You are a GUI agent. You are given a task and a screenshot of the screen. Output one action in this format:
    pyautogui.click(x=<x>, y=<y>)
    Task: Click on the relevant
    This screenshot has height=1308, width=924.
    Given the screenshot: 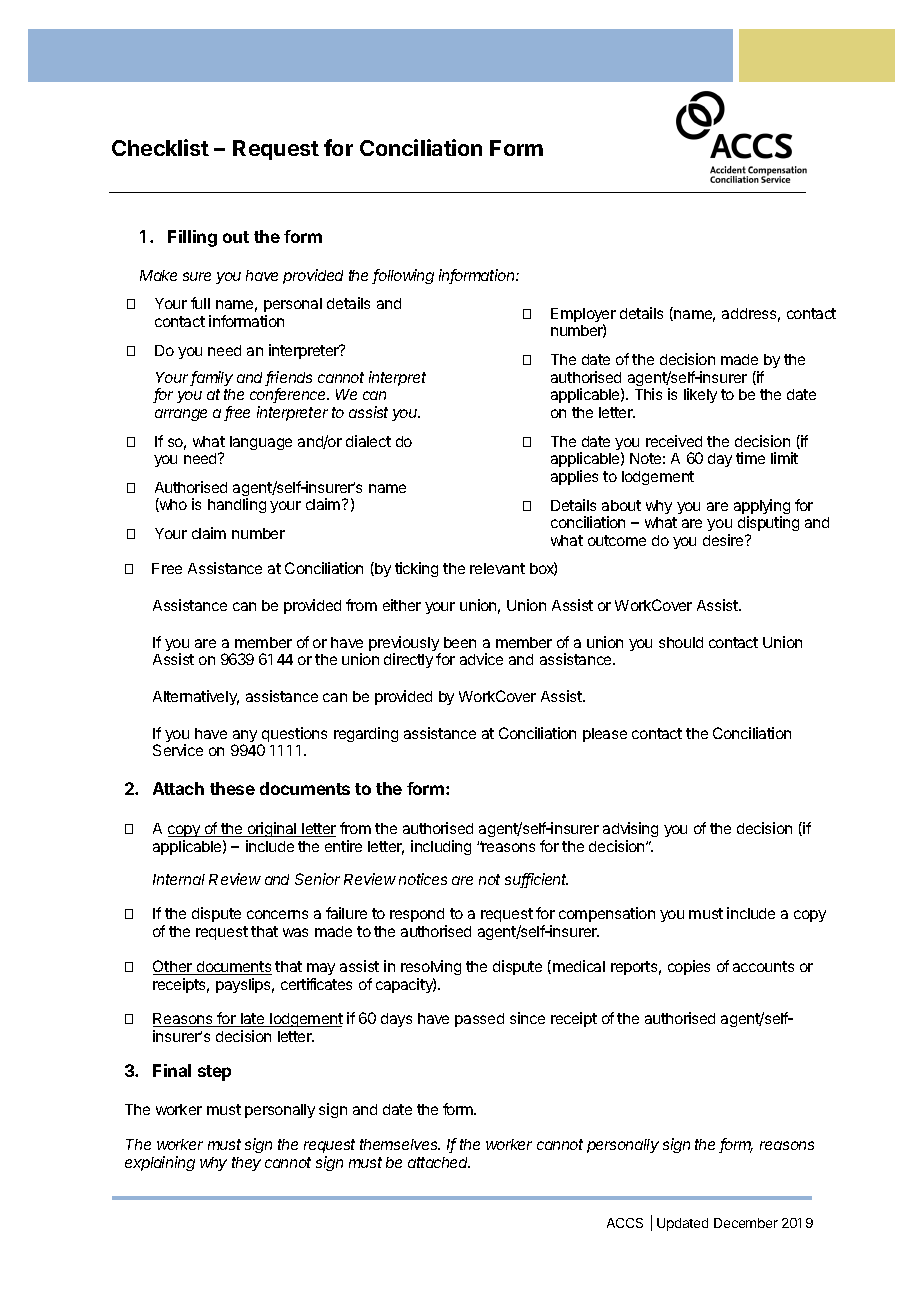 What is the action you would take?
    pyautogui.click(x=497, y=568)
